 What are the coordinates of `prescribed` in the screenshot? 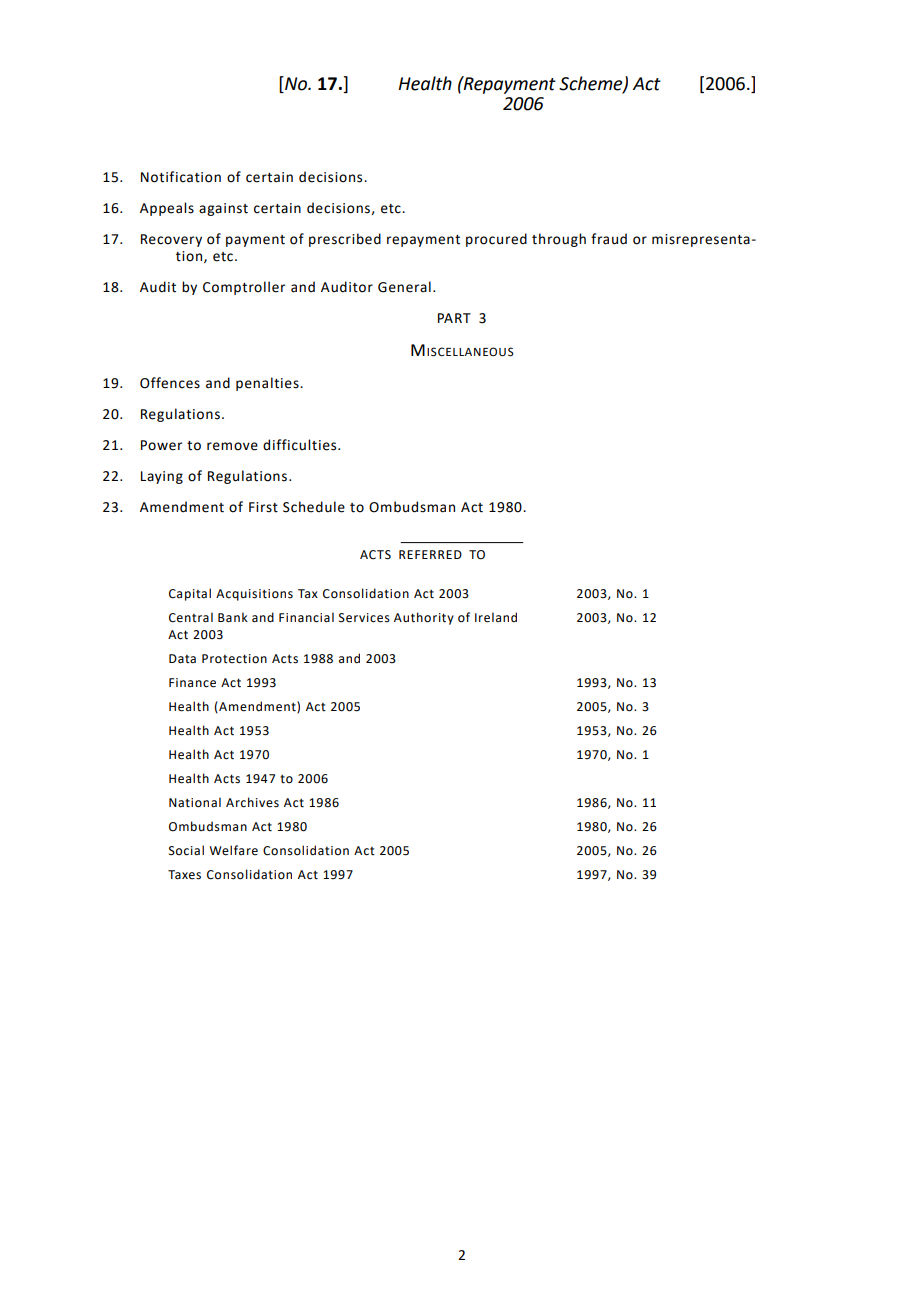 It's located at (345, 240).
